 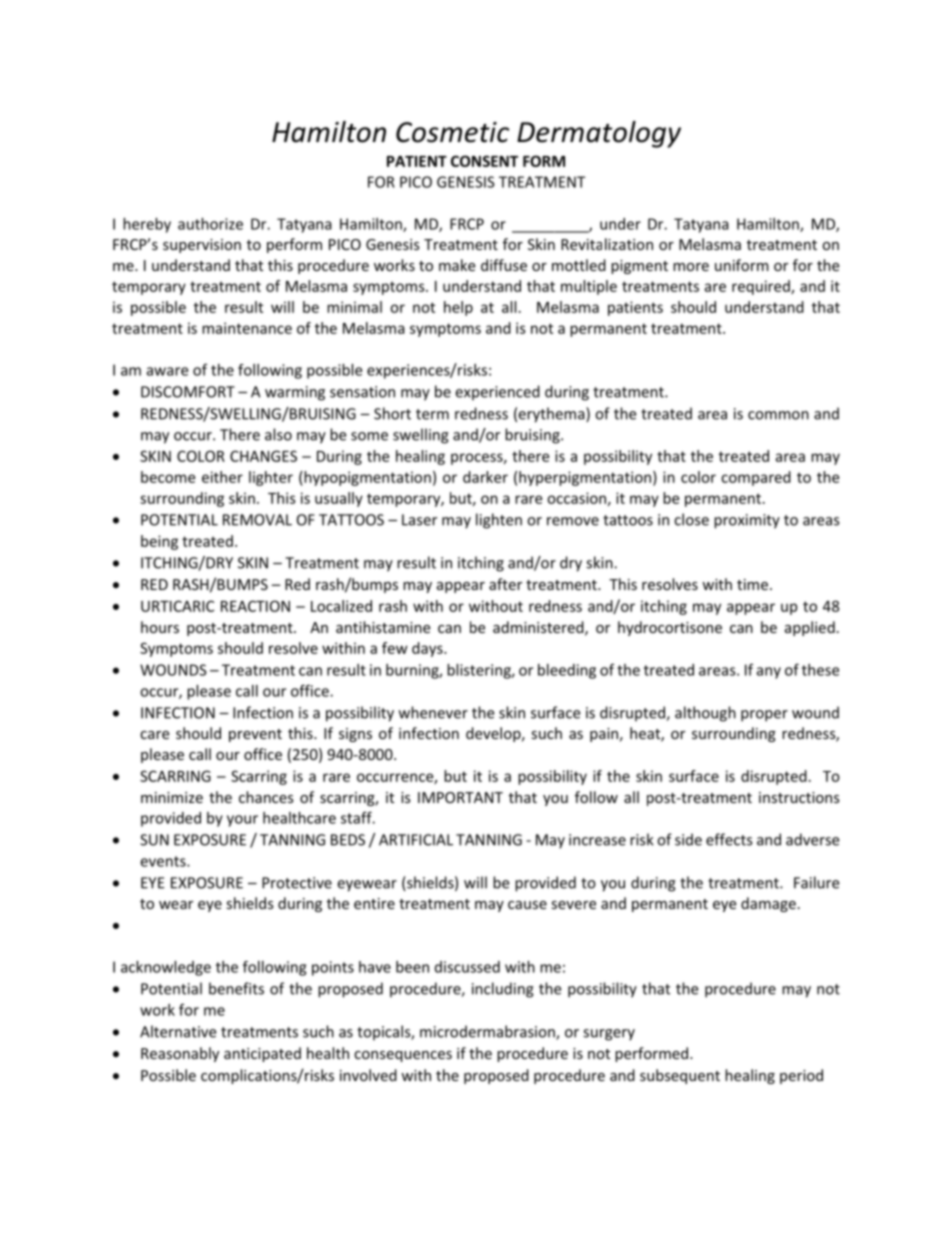 What do you see at coordinates (778, 415) in the document?
I see `common` at bounding box center [778, 415].
